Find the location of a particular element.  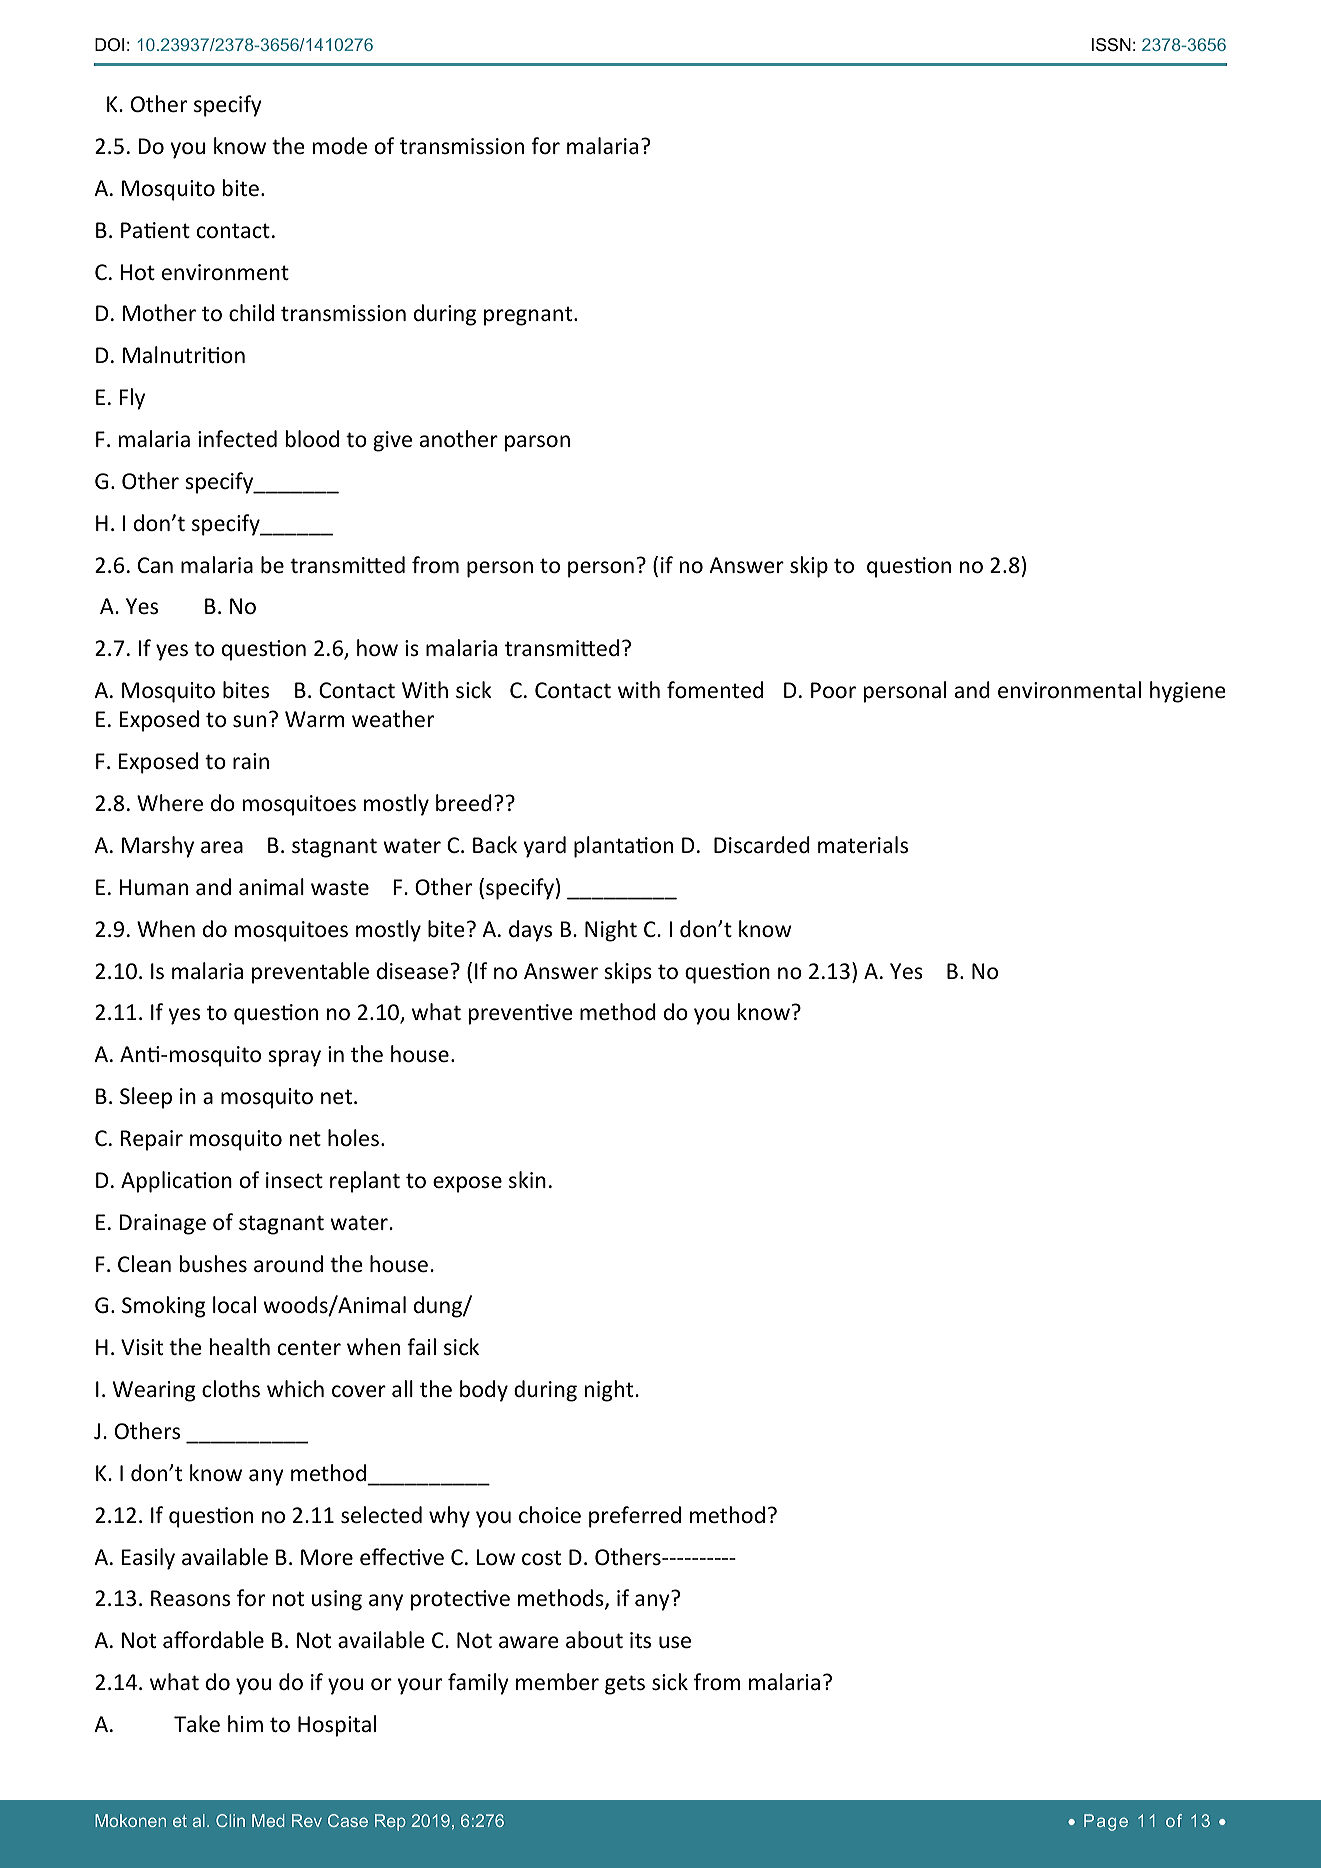

skin is located at coordinates (527, 1179).
